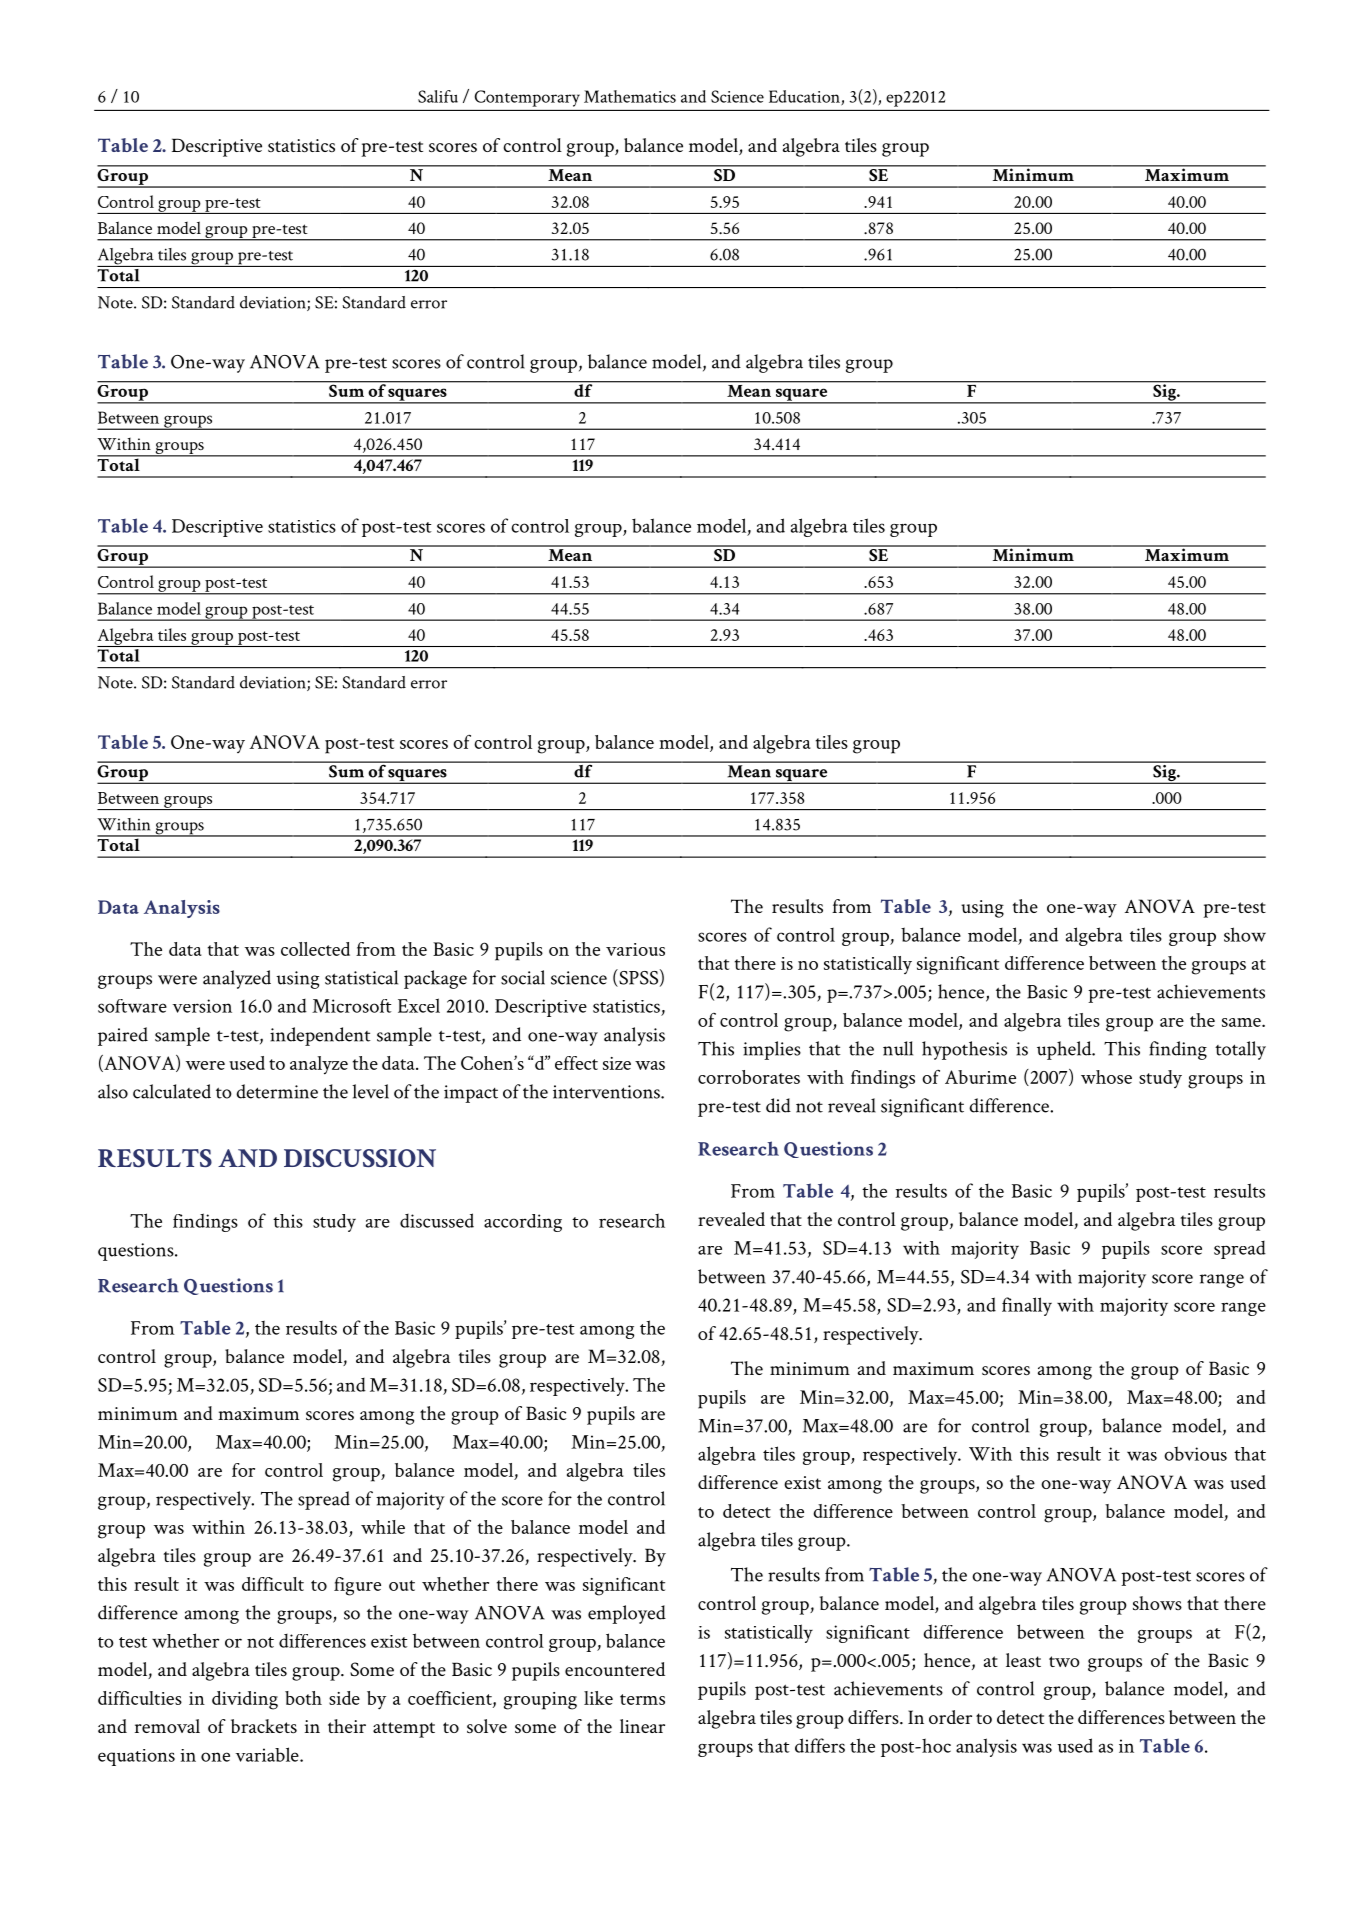  What do you see at coordinates (527, 98) in the image?
I see `Contemporary` at bounding box center [527, 98].
